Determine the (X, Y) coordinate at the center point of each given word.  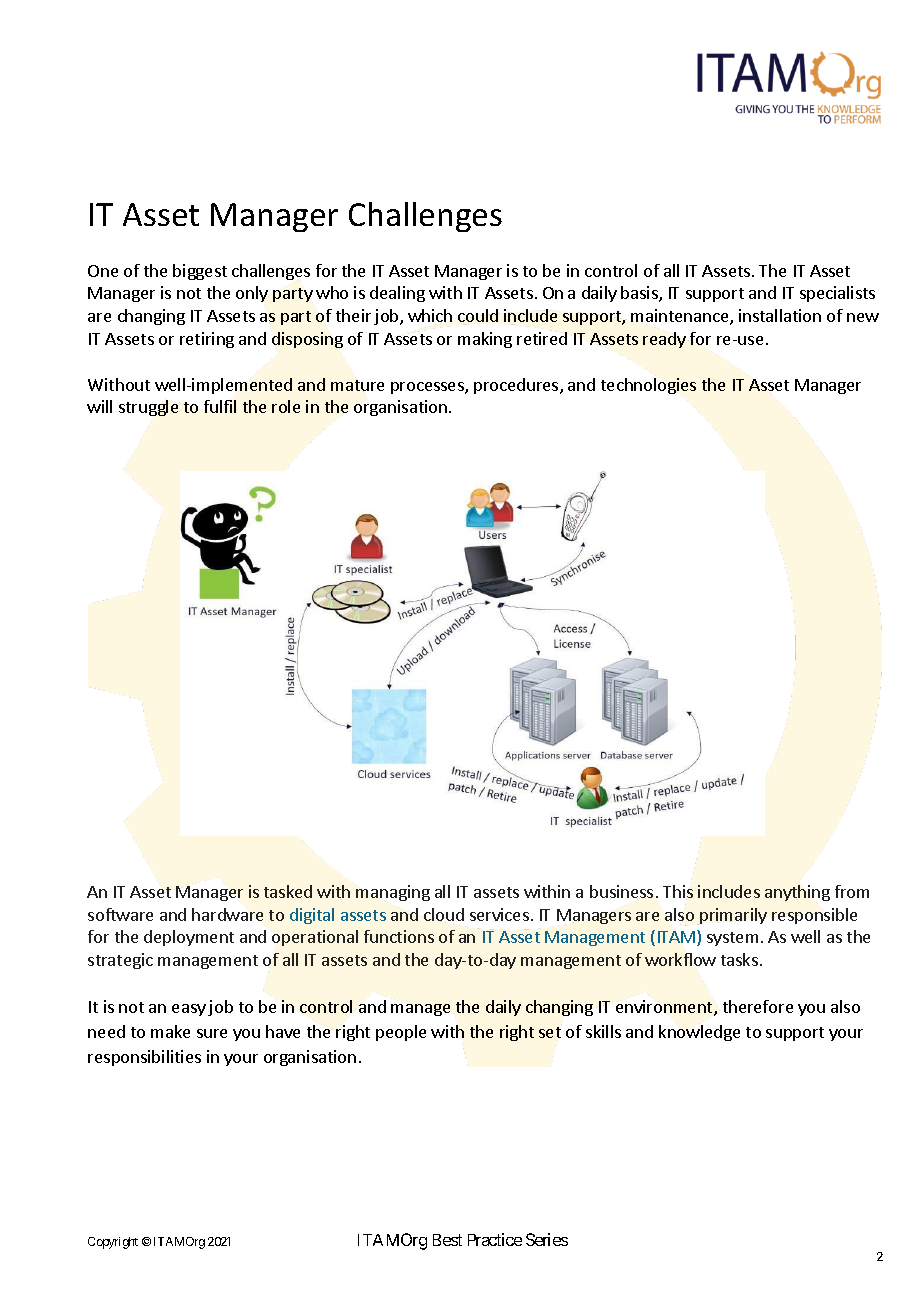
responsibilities (144, 1058)
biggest (200, 272)
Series (547, 1239)
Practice (495, 1239)
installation (780, 315)
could (479, 317)
